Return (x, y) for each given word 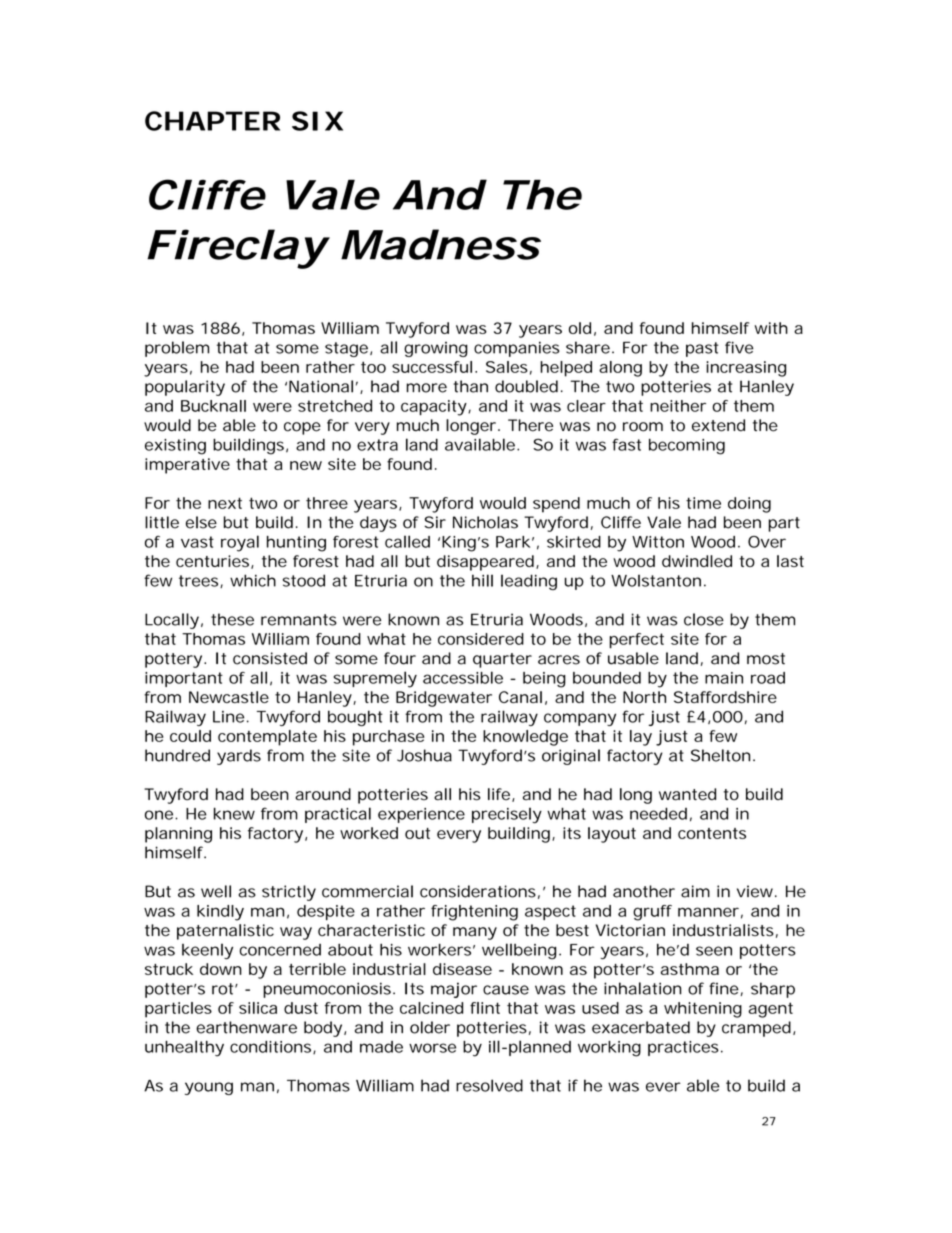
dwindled (697, 561)
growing (436, 349)
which (253, 580)
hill (482, 580)
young (209, 1088)
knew (234, 813)
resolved (489, 1085)
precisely (507, 815)
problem (177, 349)
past (702, 349)
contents (712, 833)
